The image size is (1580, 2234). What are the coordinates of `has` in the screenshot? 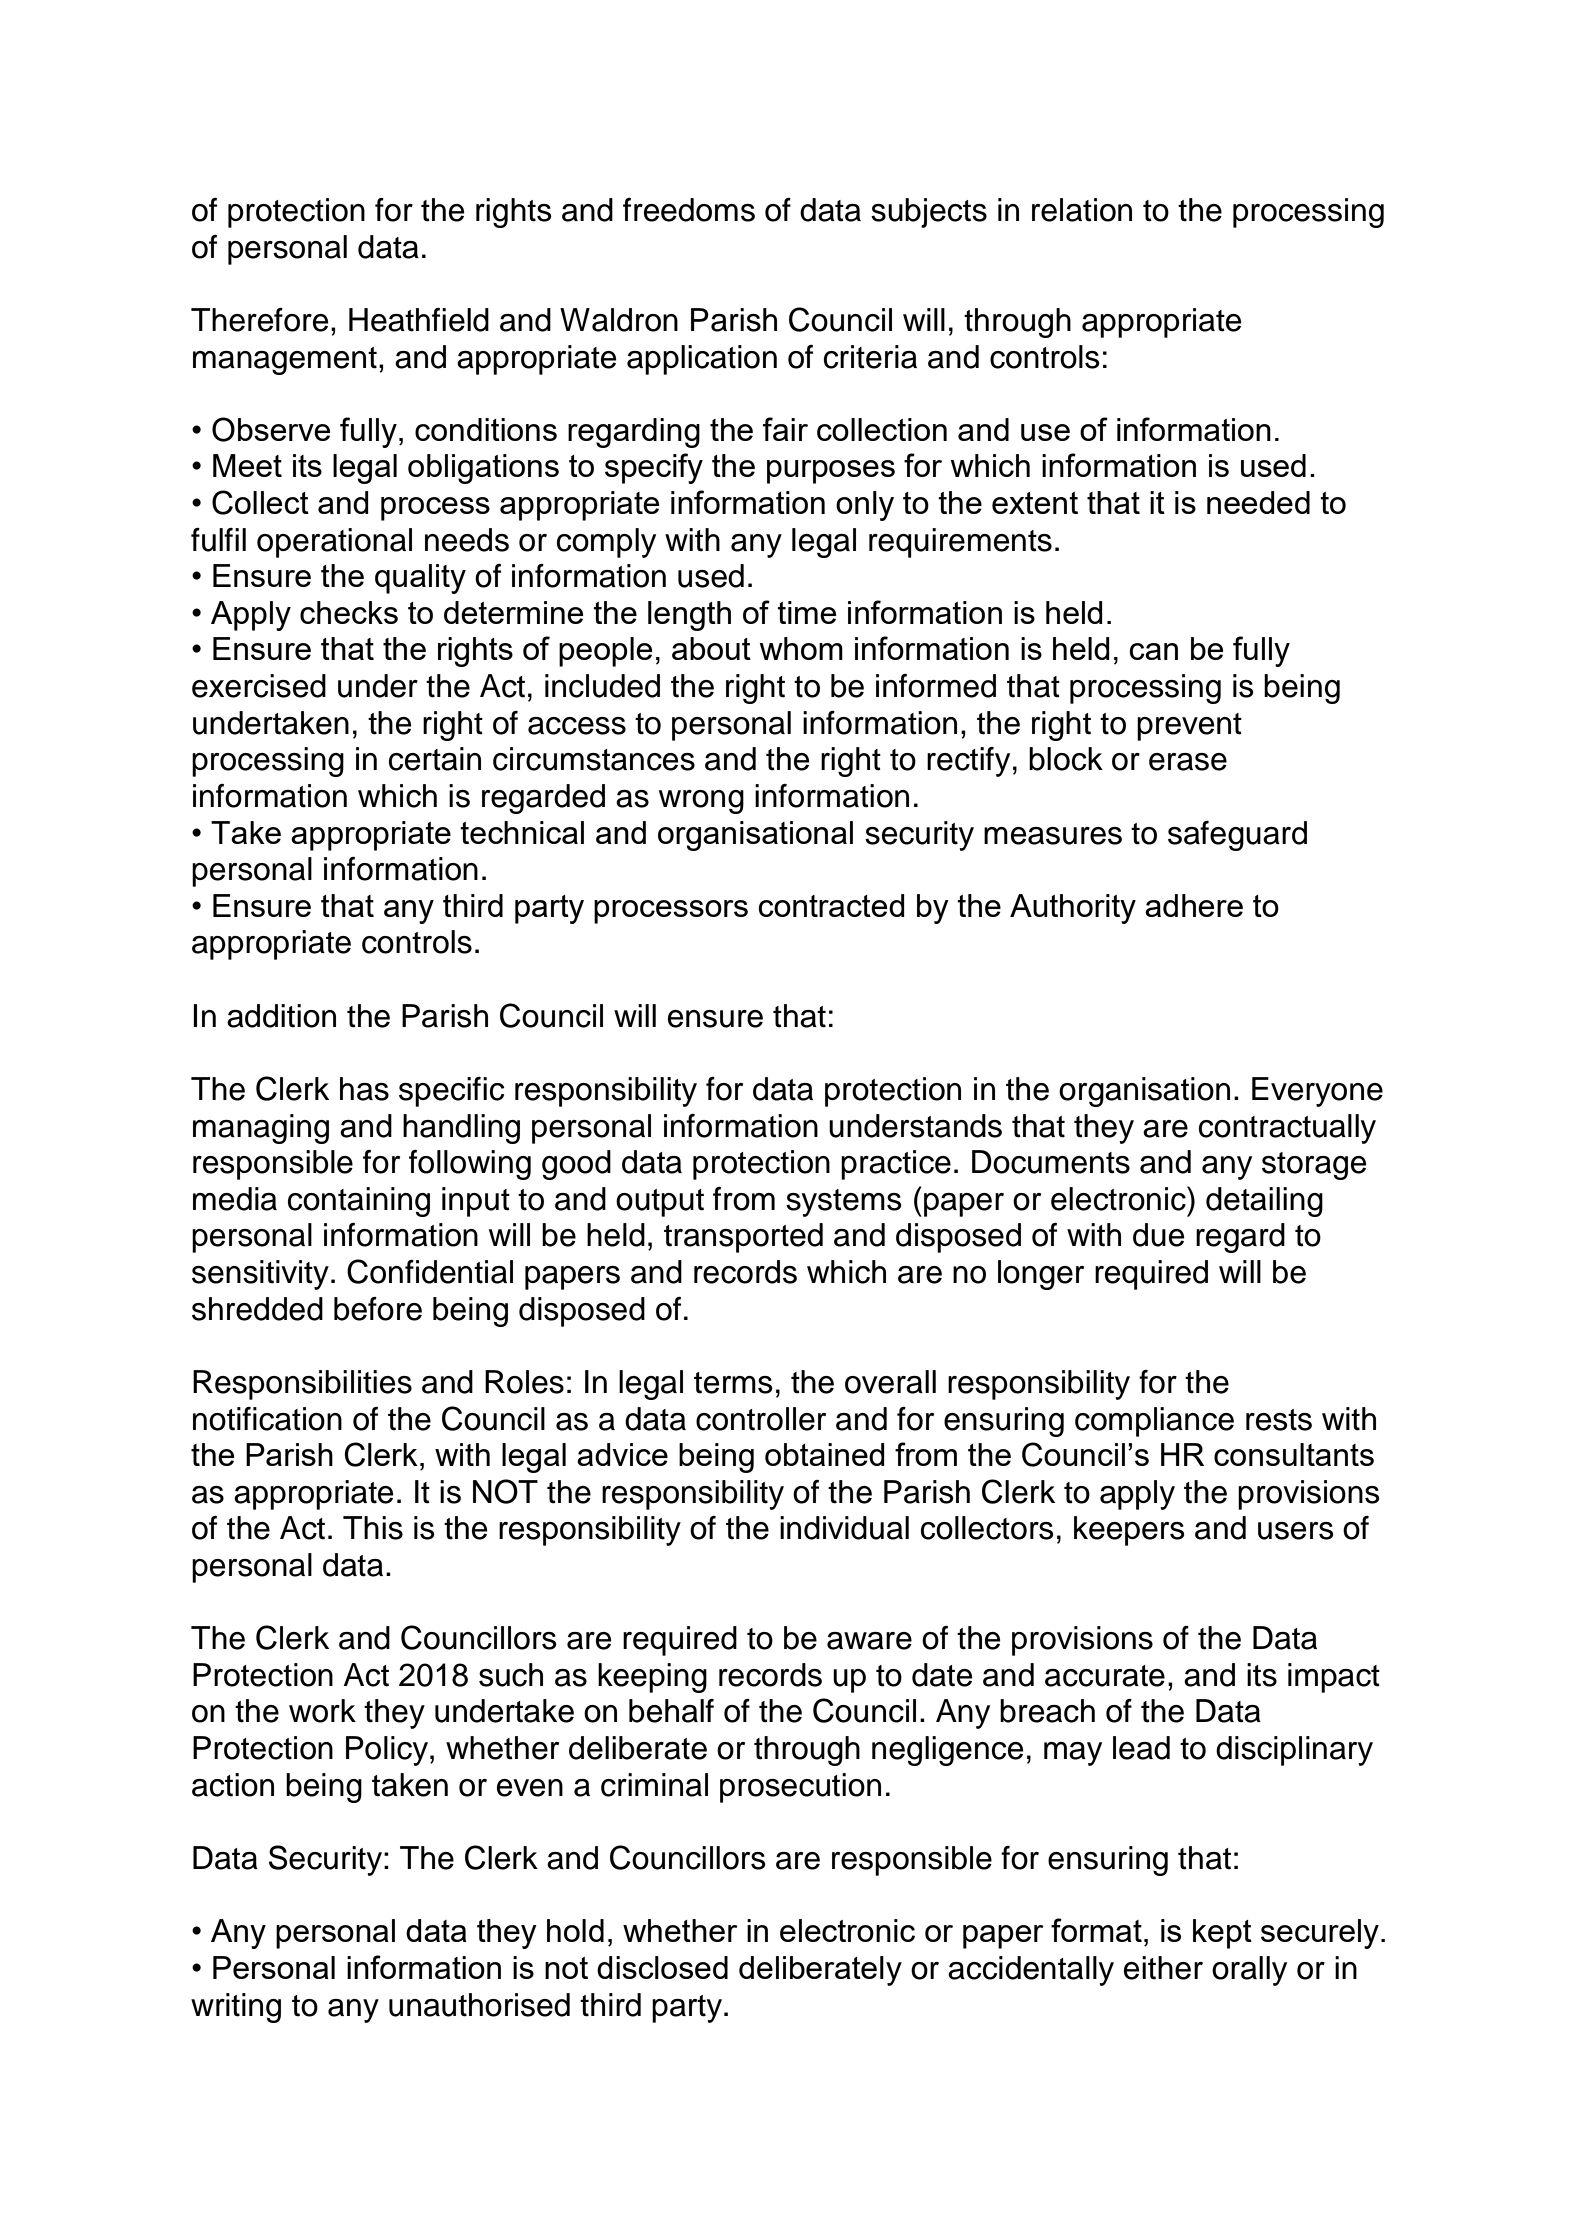 It's located at (364, 1089).
